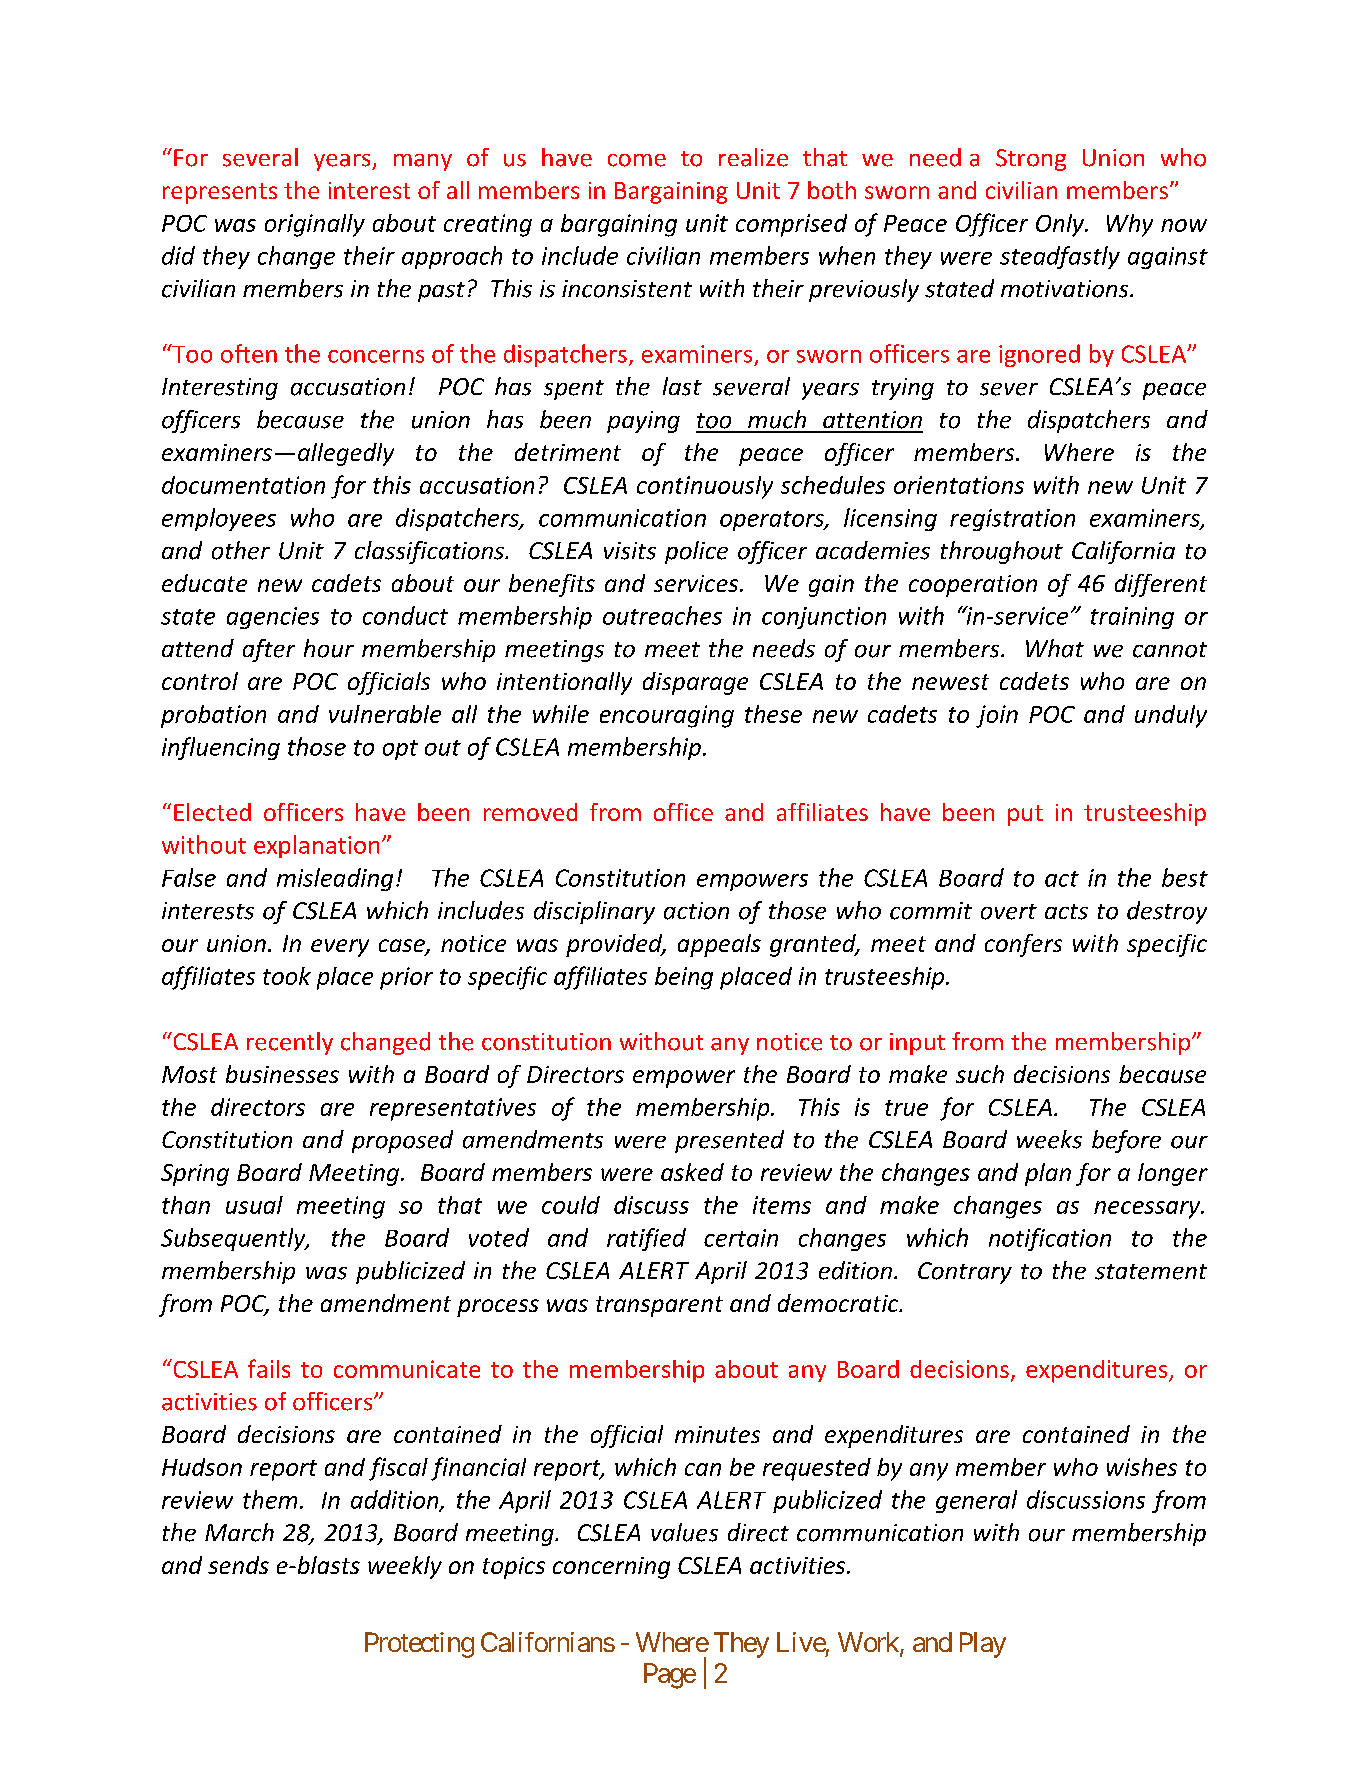 The width and height of the image is (1368, 1770). I want to click on originally, so click(315, 225).
